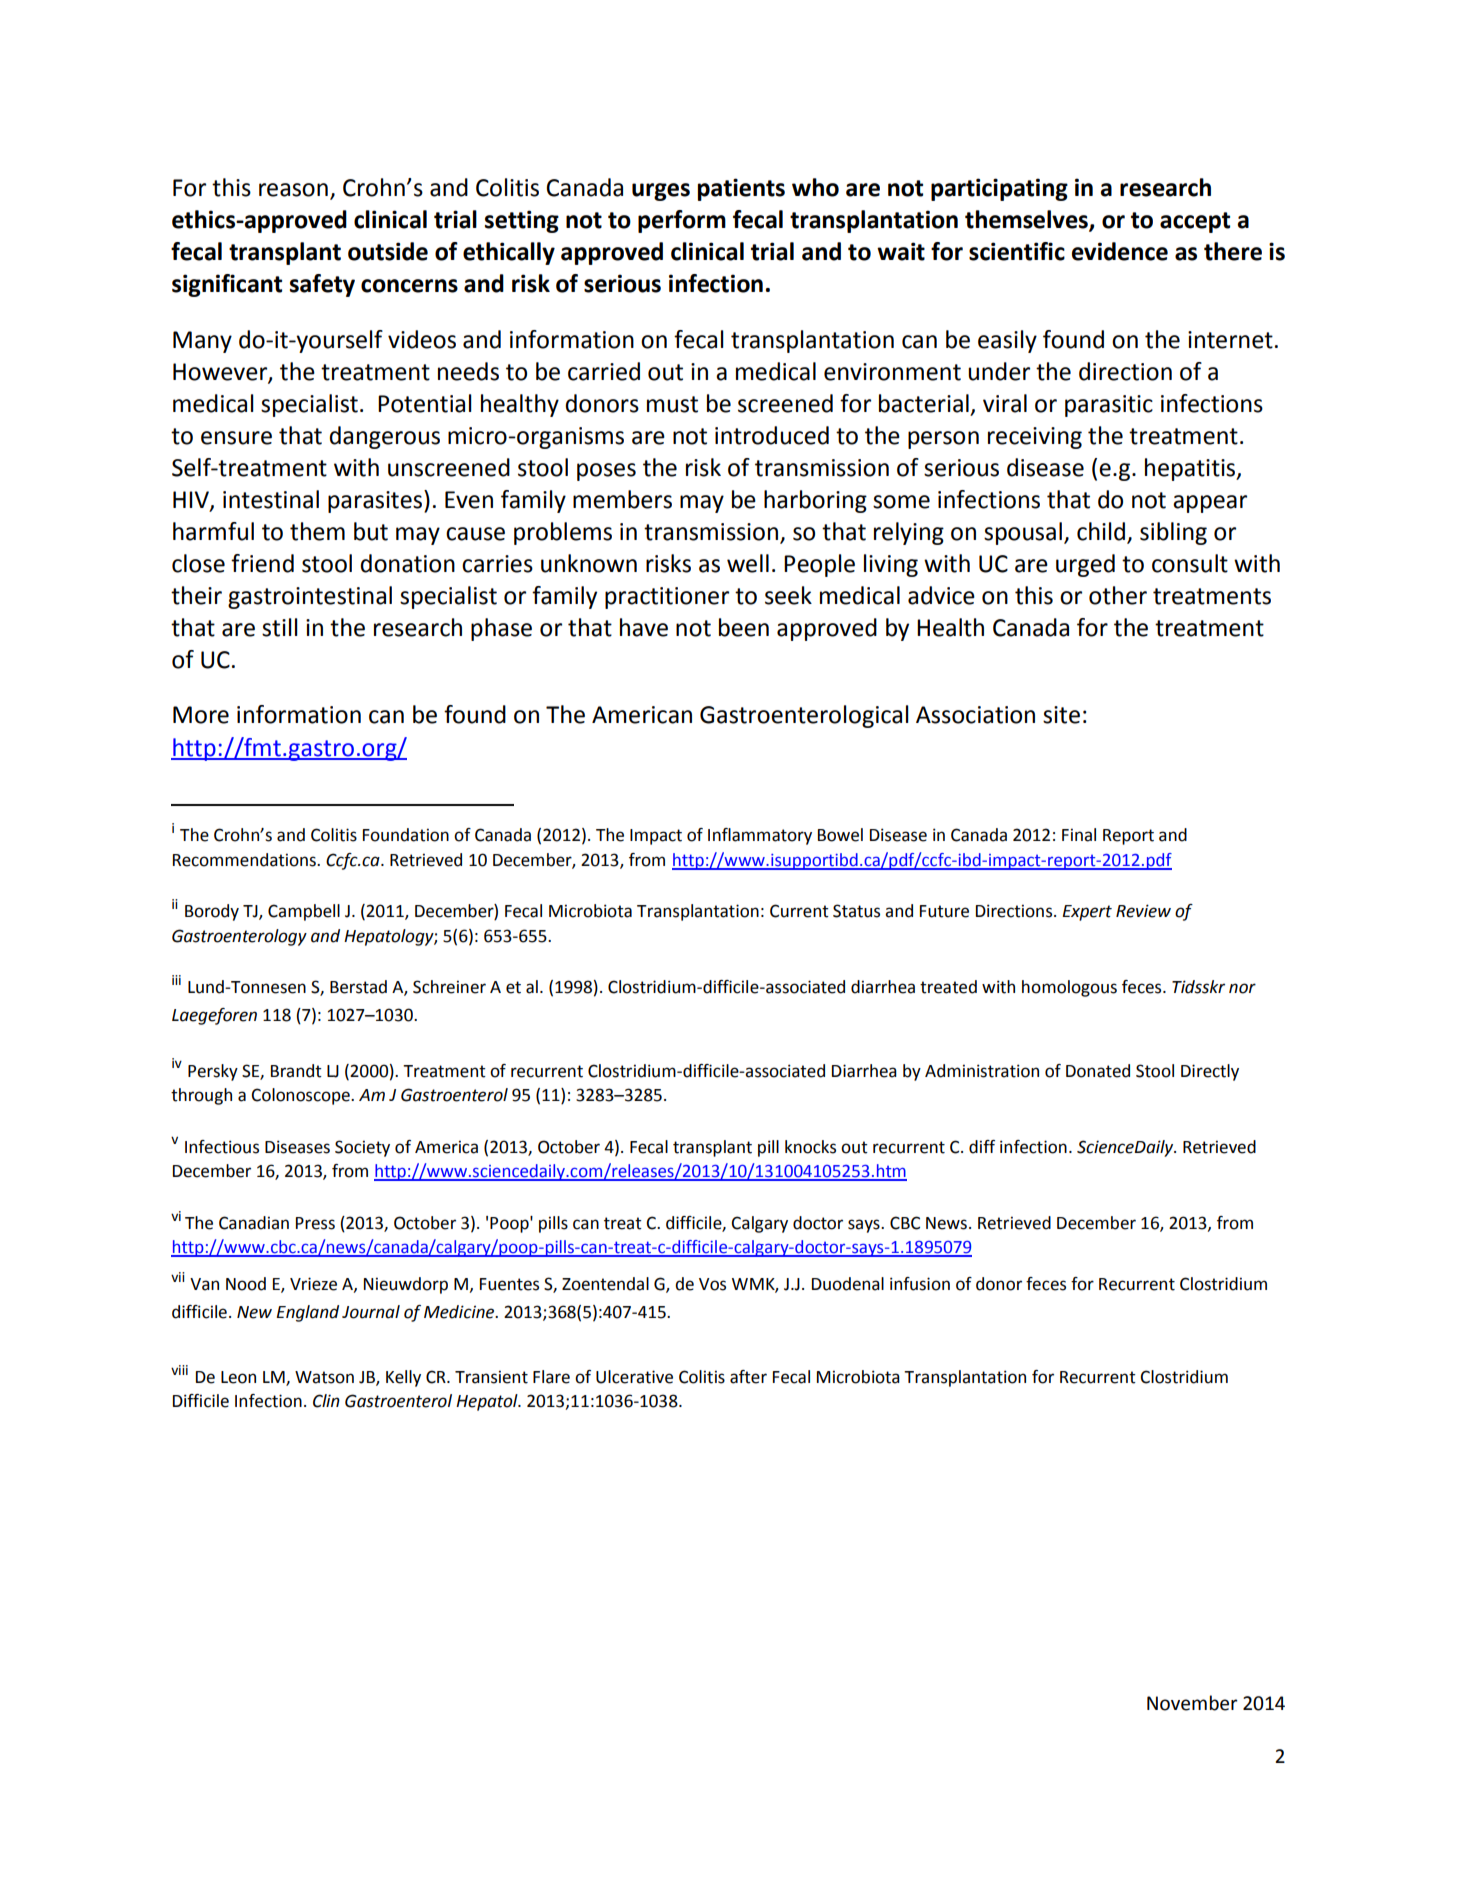 This screenshot has width=1457, height=1886. Describe the element at coordinates (712, 1284) in the screenshot. I see `Vos` at that location.
